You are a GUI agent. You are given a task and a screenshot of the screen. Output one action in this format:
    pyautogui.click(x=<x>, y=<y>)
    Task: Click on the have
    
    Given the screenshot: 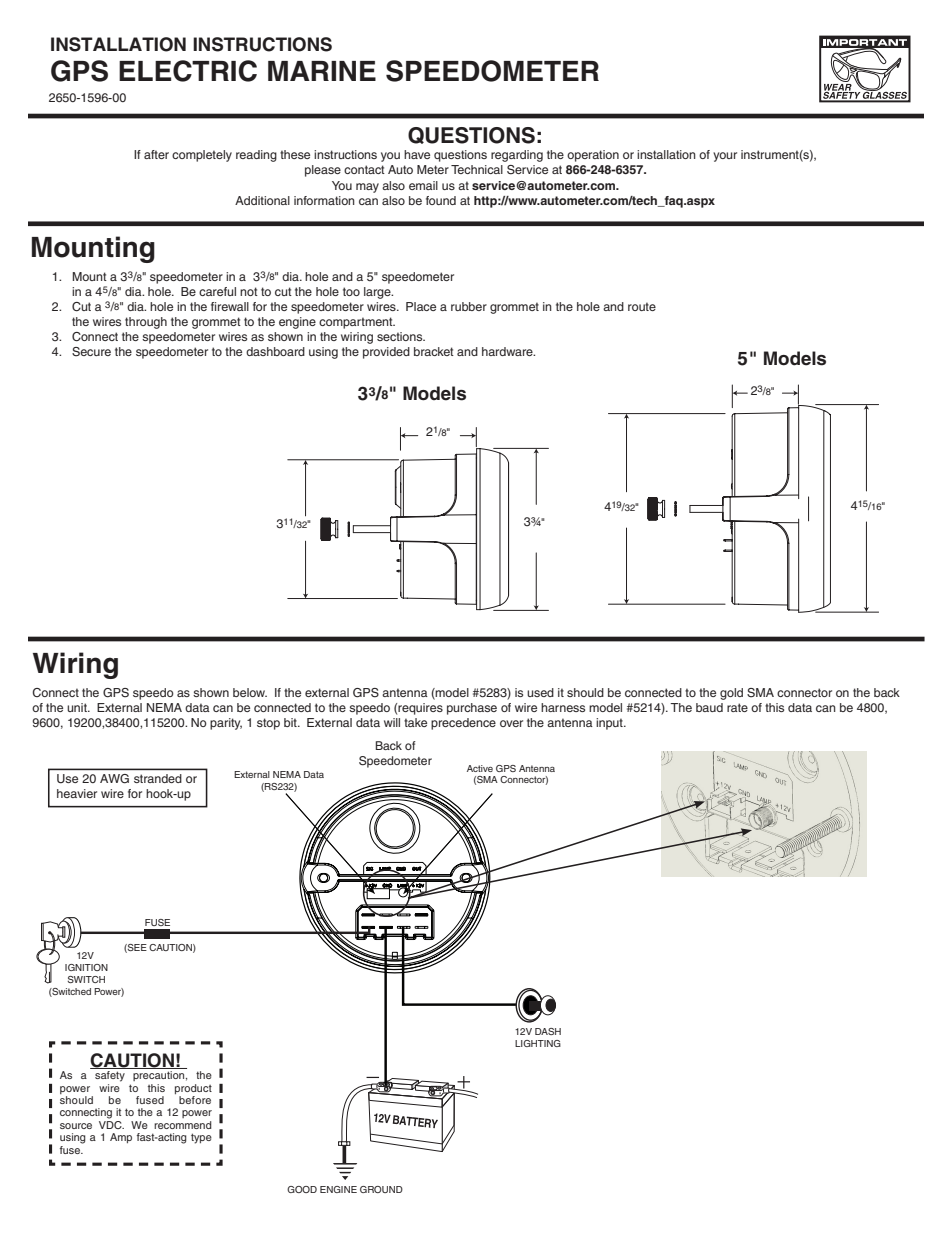 What is the action you would take?
    pyautogui.click(x=417, y=154)
